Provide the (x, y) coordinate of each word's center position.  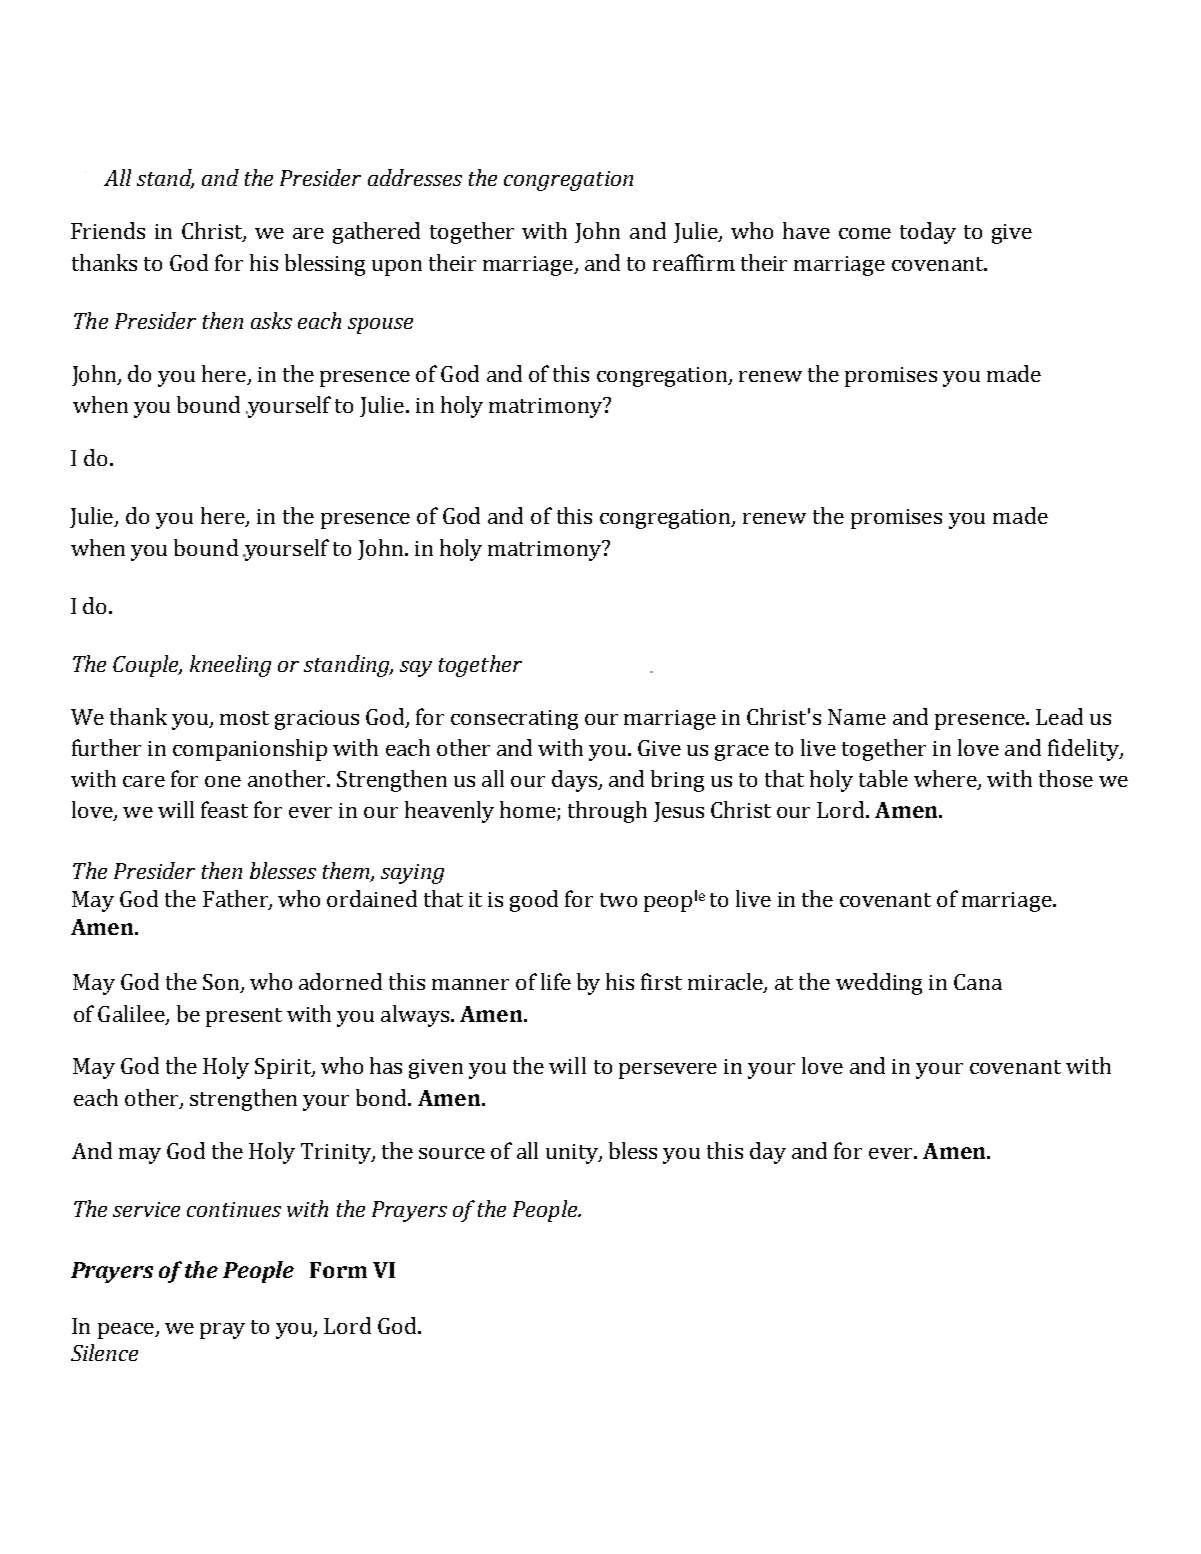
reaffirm (694, 262)
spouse (380, 326)
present (244, 1017)
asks (271, 320)
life (556, 981)
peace (127, 1331)
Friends (108, 230)
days (575, 781)
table (883, 778)
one (223, 781)
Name (857, 717)
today (928, 233)
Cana (978, 982)
